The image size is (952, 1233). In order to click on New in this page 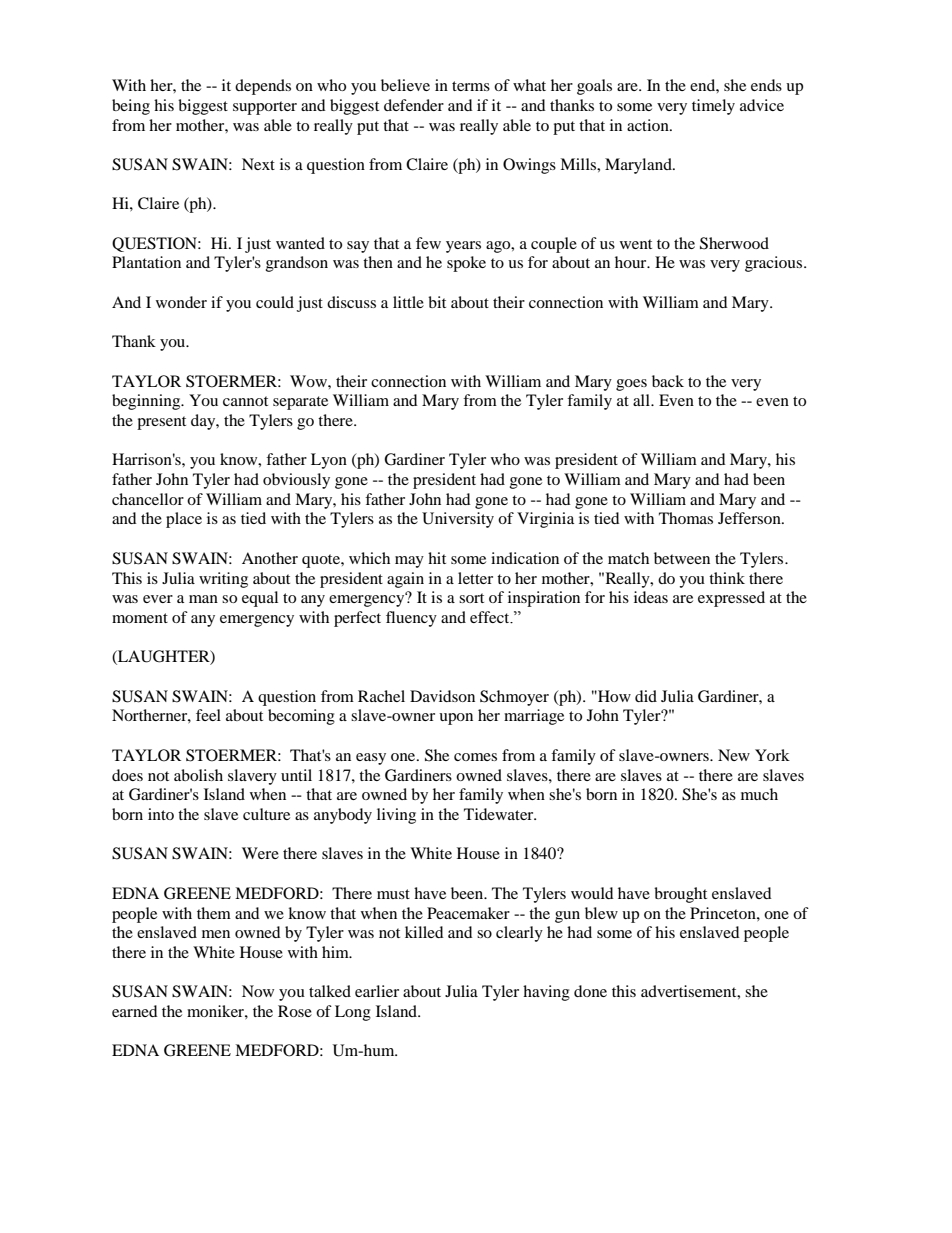, I will do `click(734, 755)`.
